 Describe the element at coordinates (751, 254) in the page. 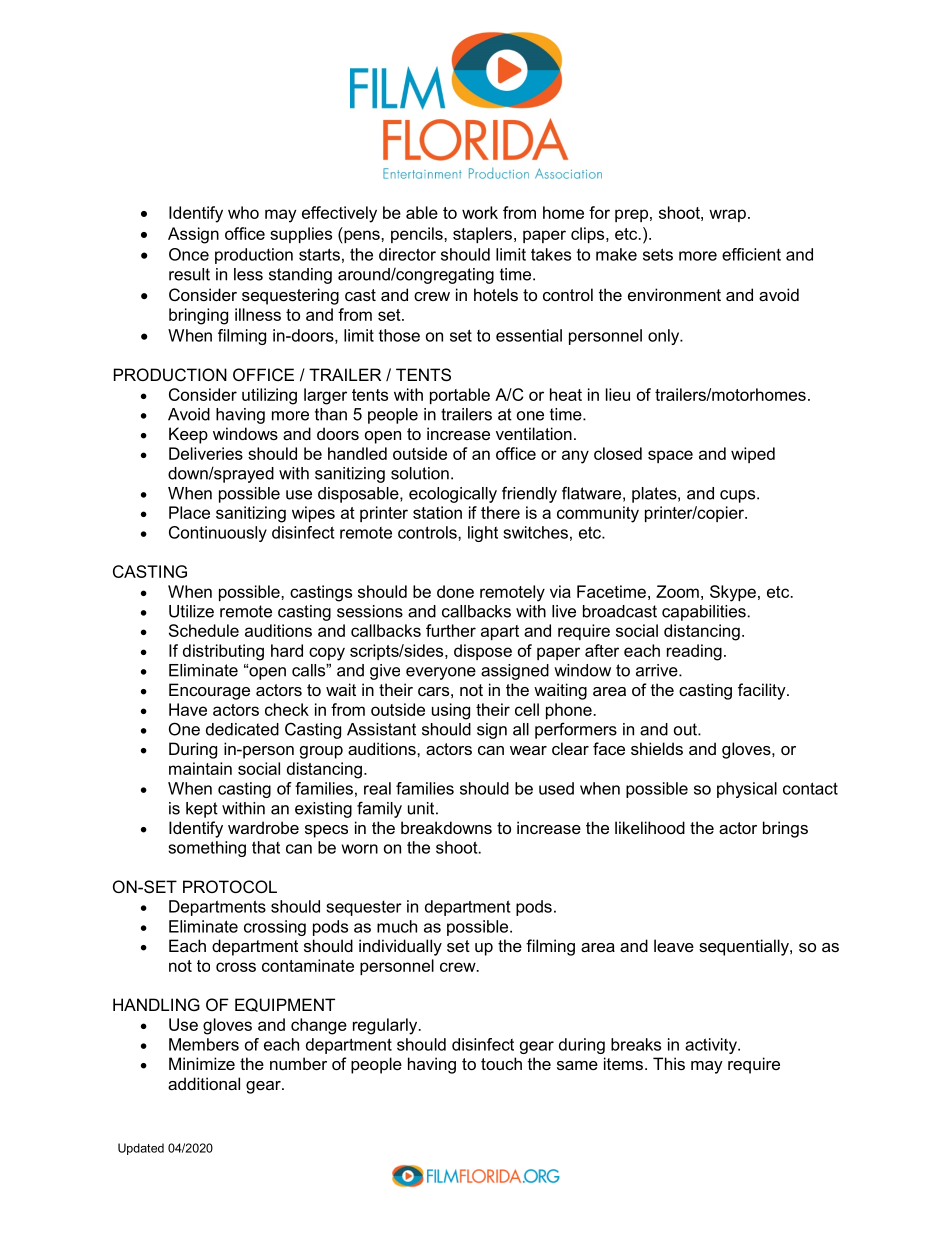

I see `efficient` at that location.
